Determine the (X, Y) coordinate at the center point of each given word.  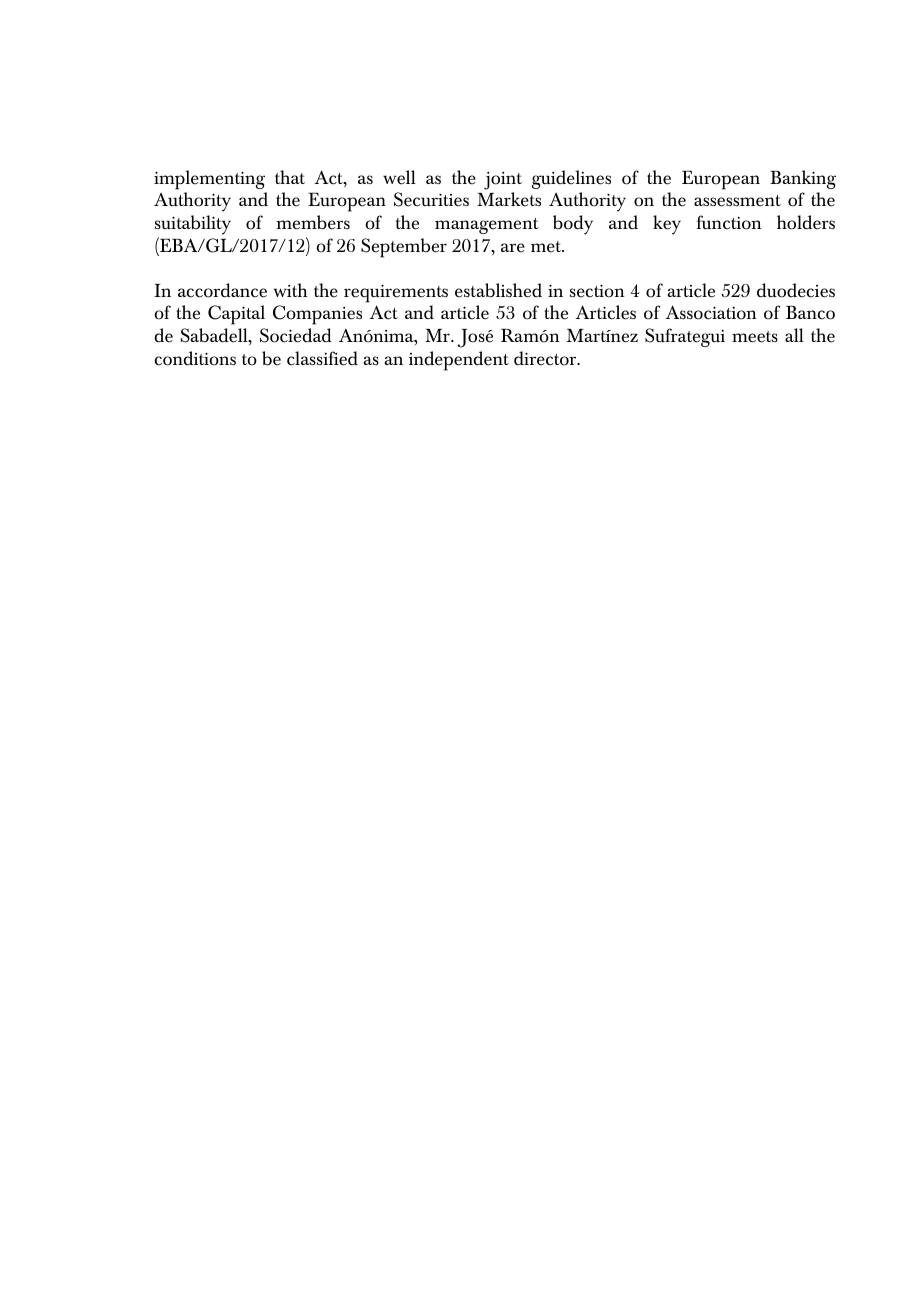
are (513, 248)
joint (503, 181)
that (290, 177)
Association (711, 312)
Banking (803, 179)
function (729, 222)
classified (322, 358)
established (498, 290)
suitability (193, 225)
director (546, 358)
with (290, 290)
